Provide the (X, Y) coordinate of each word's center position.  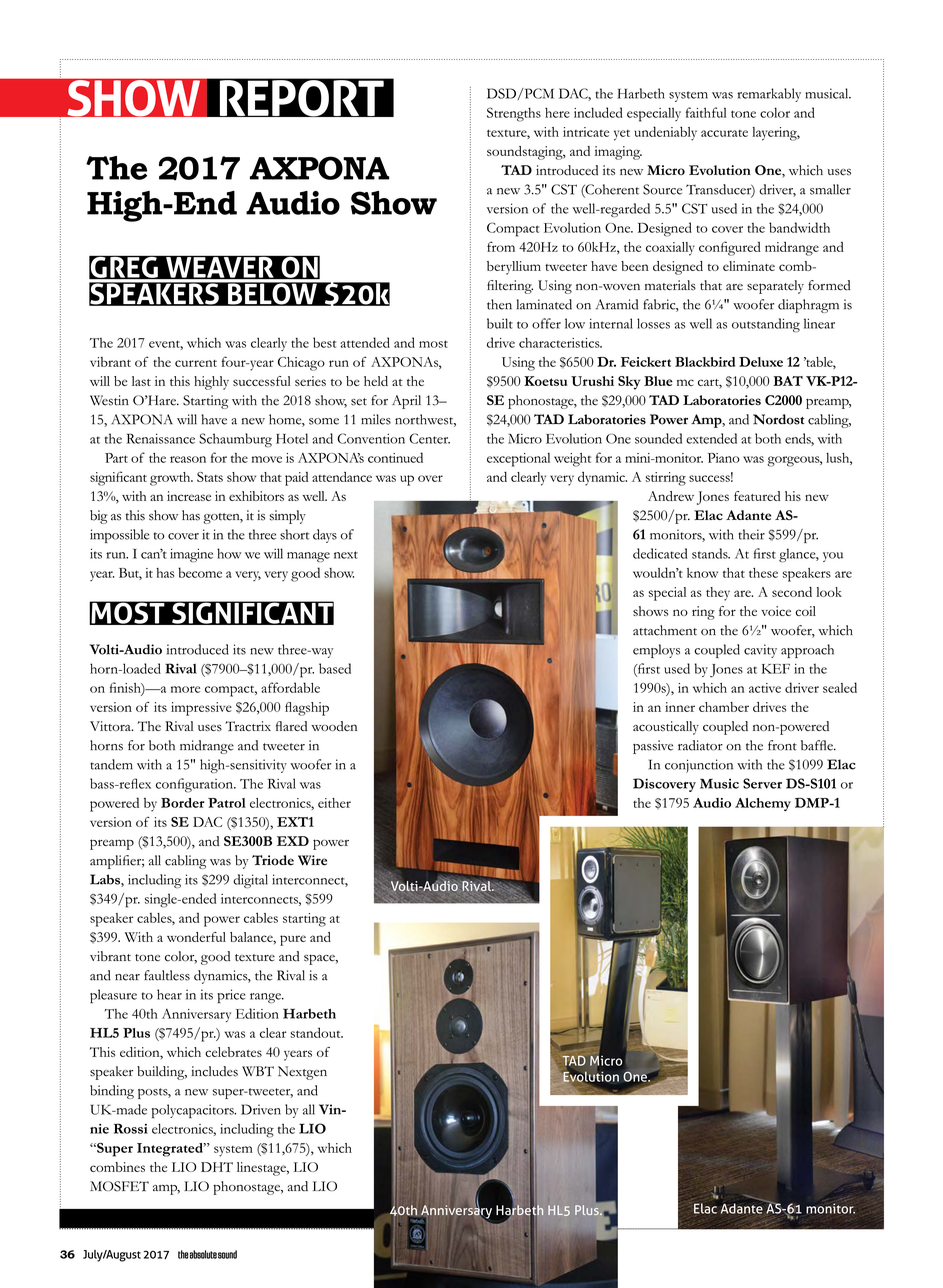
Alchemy (763, 804)
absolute (203, 1254)
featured (757, 496)
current (196, 363)
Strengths (514, 114)
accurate (724, 133)
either (334, 803)
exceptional (518, 460)
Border (183, 803)
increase (189, 496)
